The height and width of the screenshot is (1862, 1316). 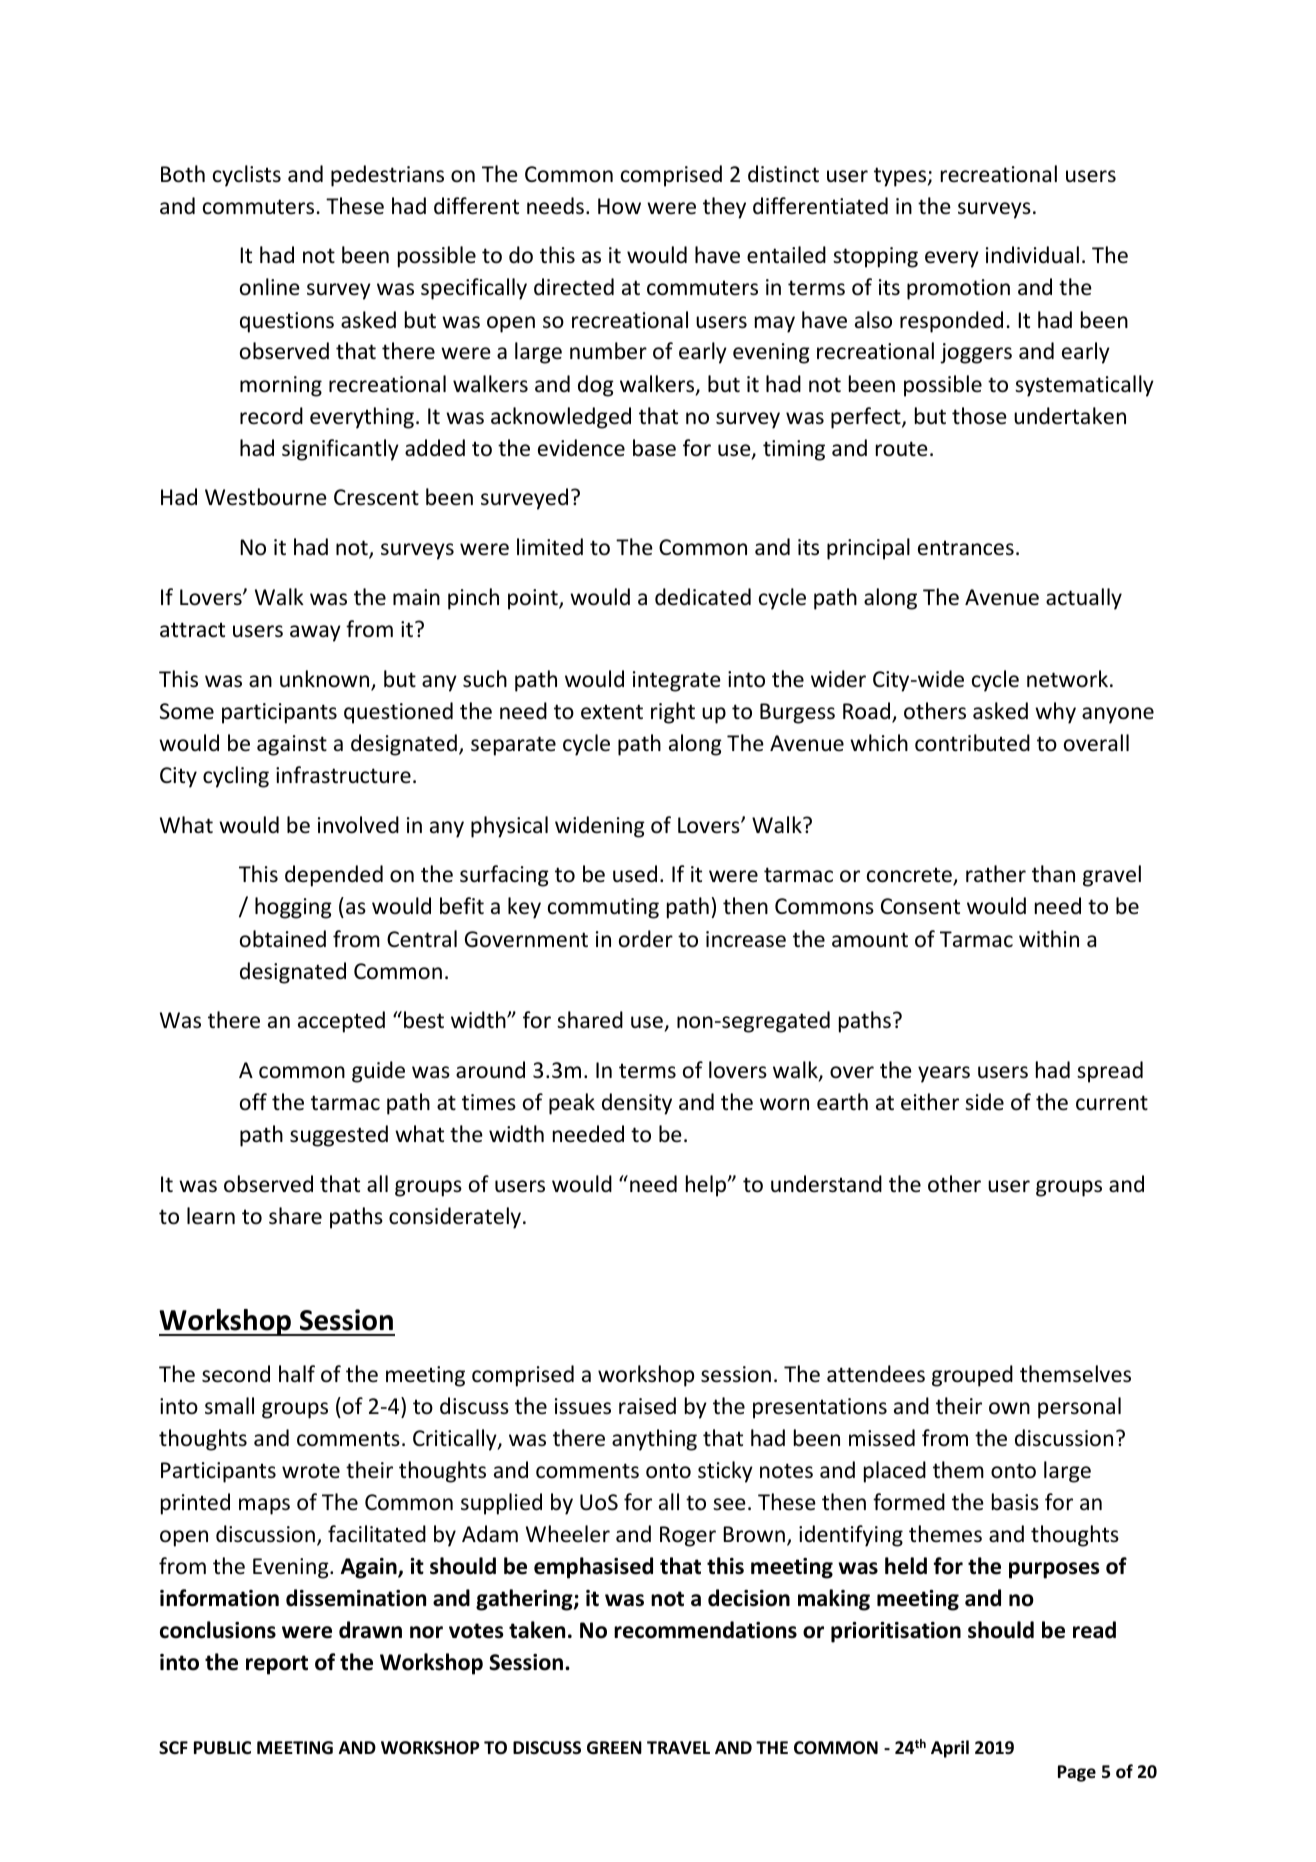 What do you see at coordinates (222, 1748) in the screenshot?
I see `PUBLIC` at bounding box center [222, 1748].
